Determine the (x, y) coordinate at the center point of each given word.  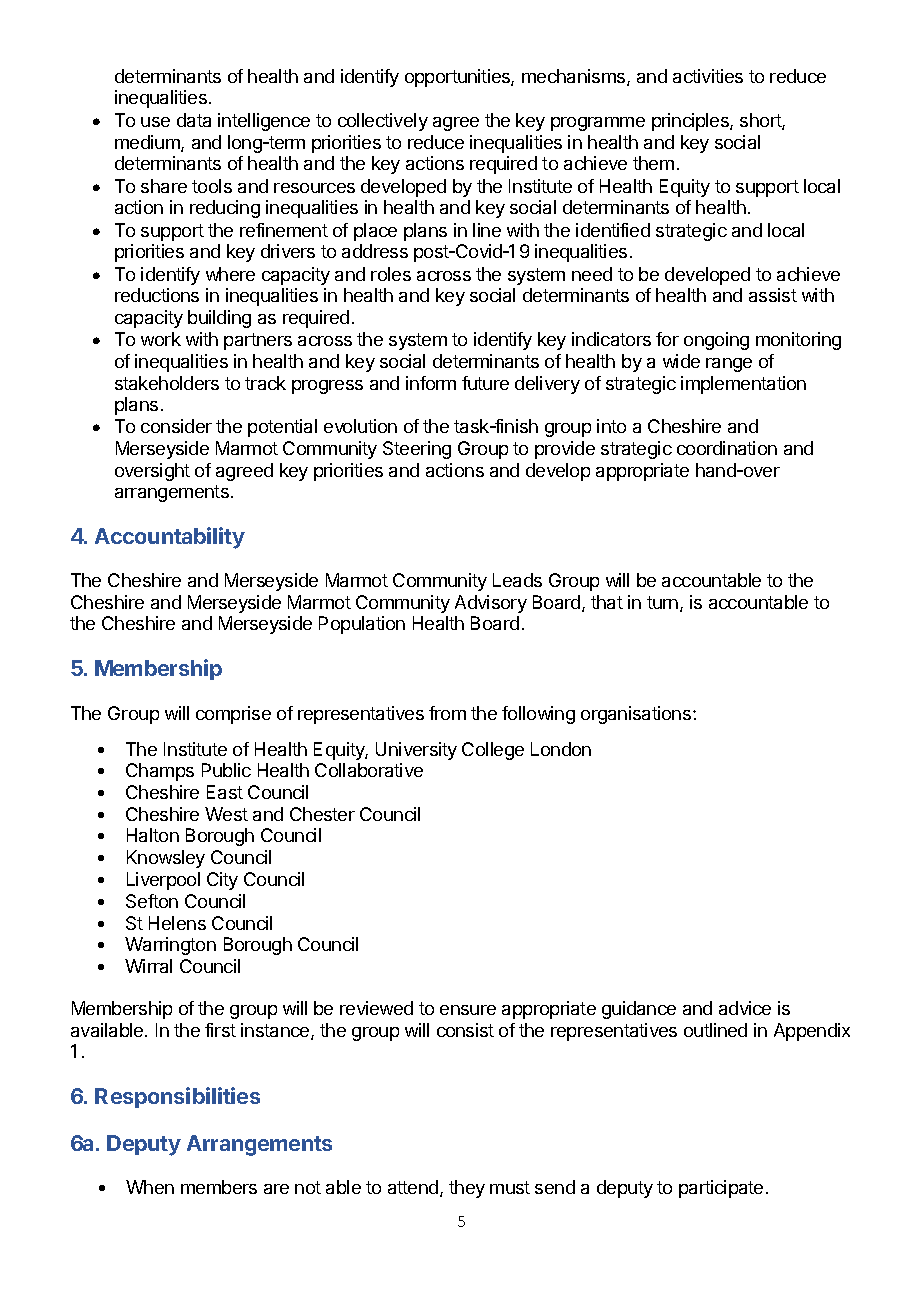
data (194, 120)
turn (664, 604)
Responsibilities (177, 1097)
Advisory (491, 604)
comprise (233, 715)
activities (708, 76)
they (467, 1189)
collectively (383, 122)
